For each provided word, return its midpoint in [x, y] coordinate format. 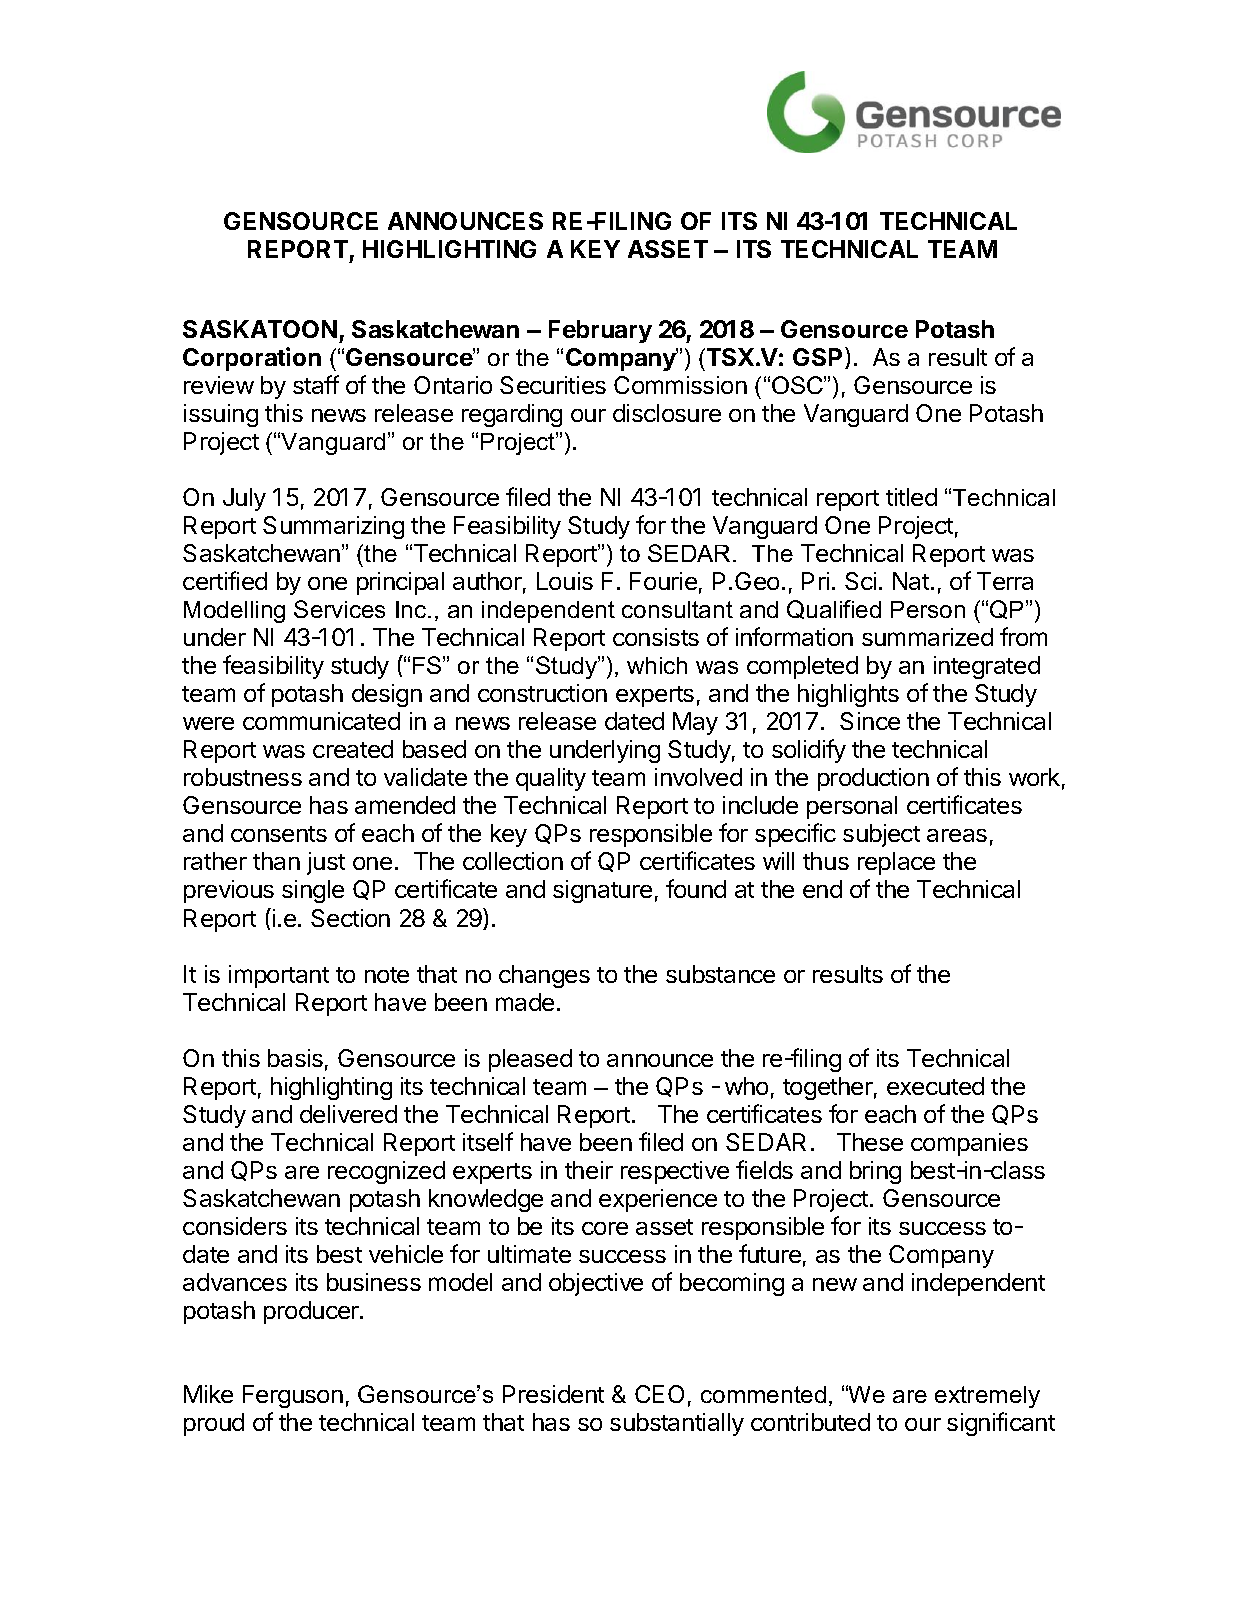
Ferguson [293, 1396]
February [600, 331]
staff [316, 384]
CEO [659, 1394]
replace [896, 863]
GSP [817, 357]
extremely [987, 1397]
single [313, 891]
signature [602, 891]
